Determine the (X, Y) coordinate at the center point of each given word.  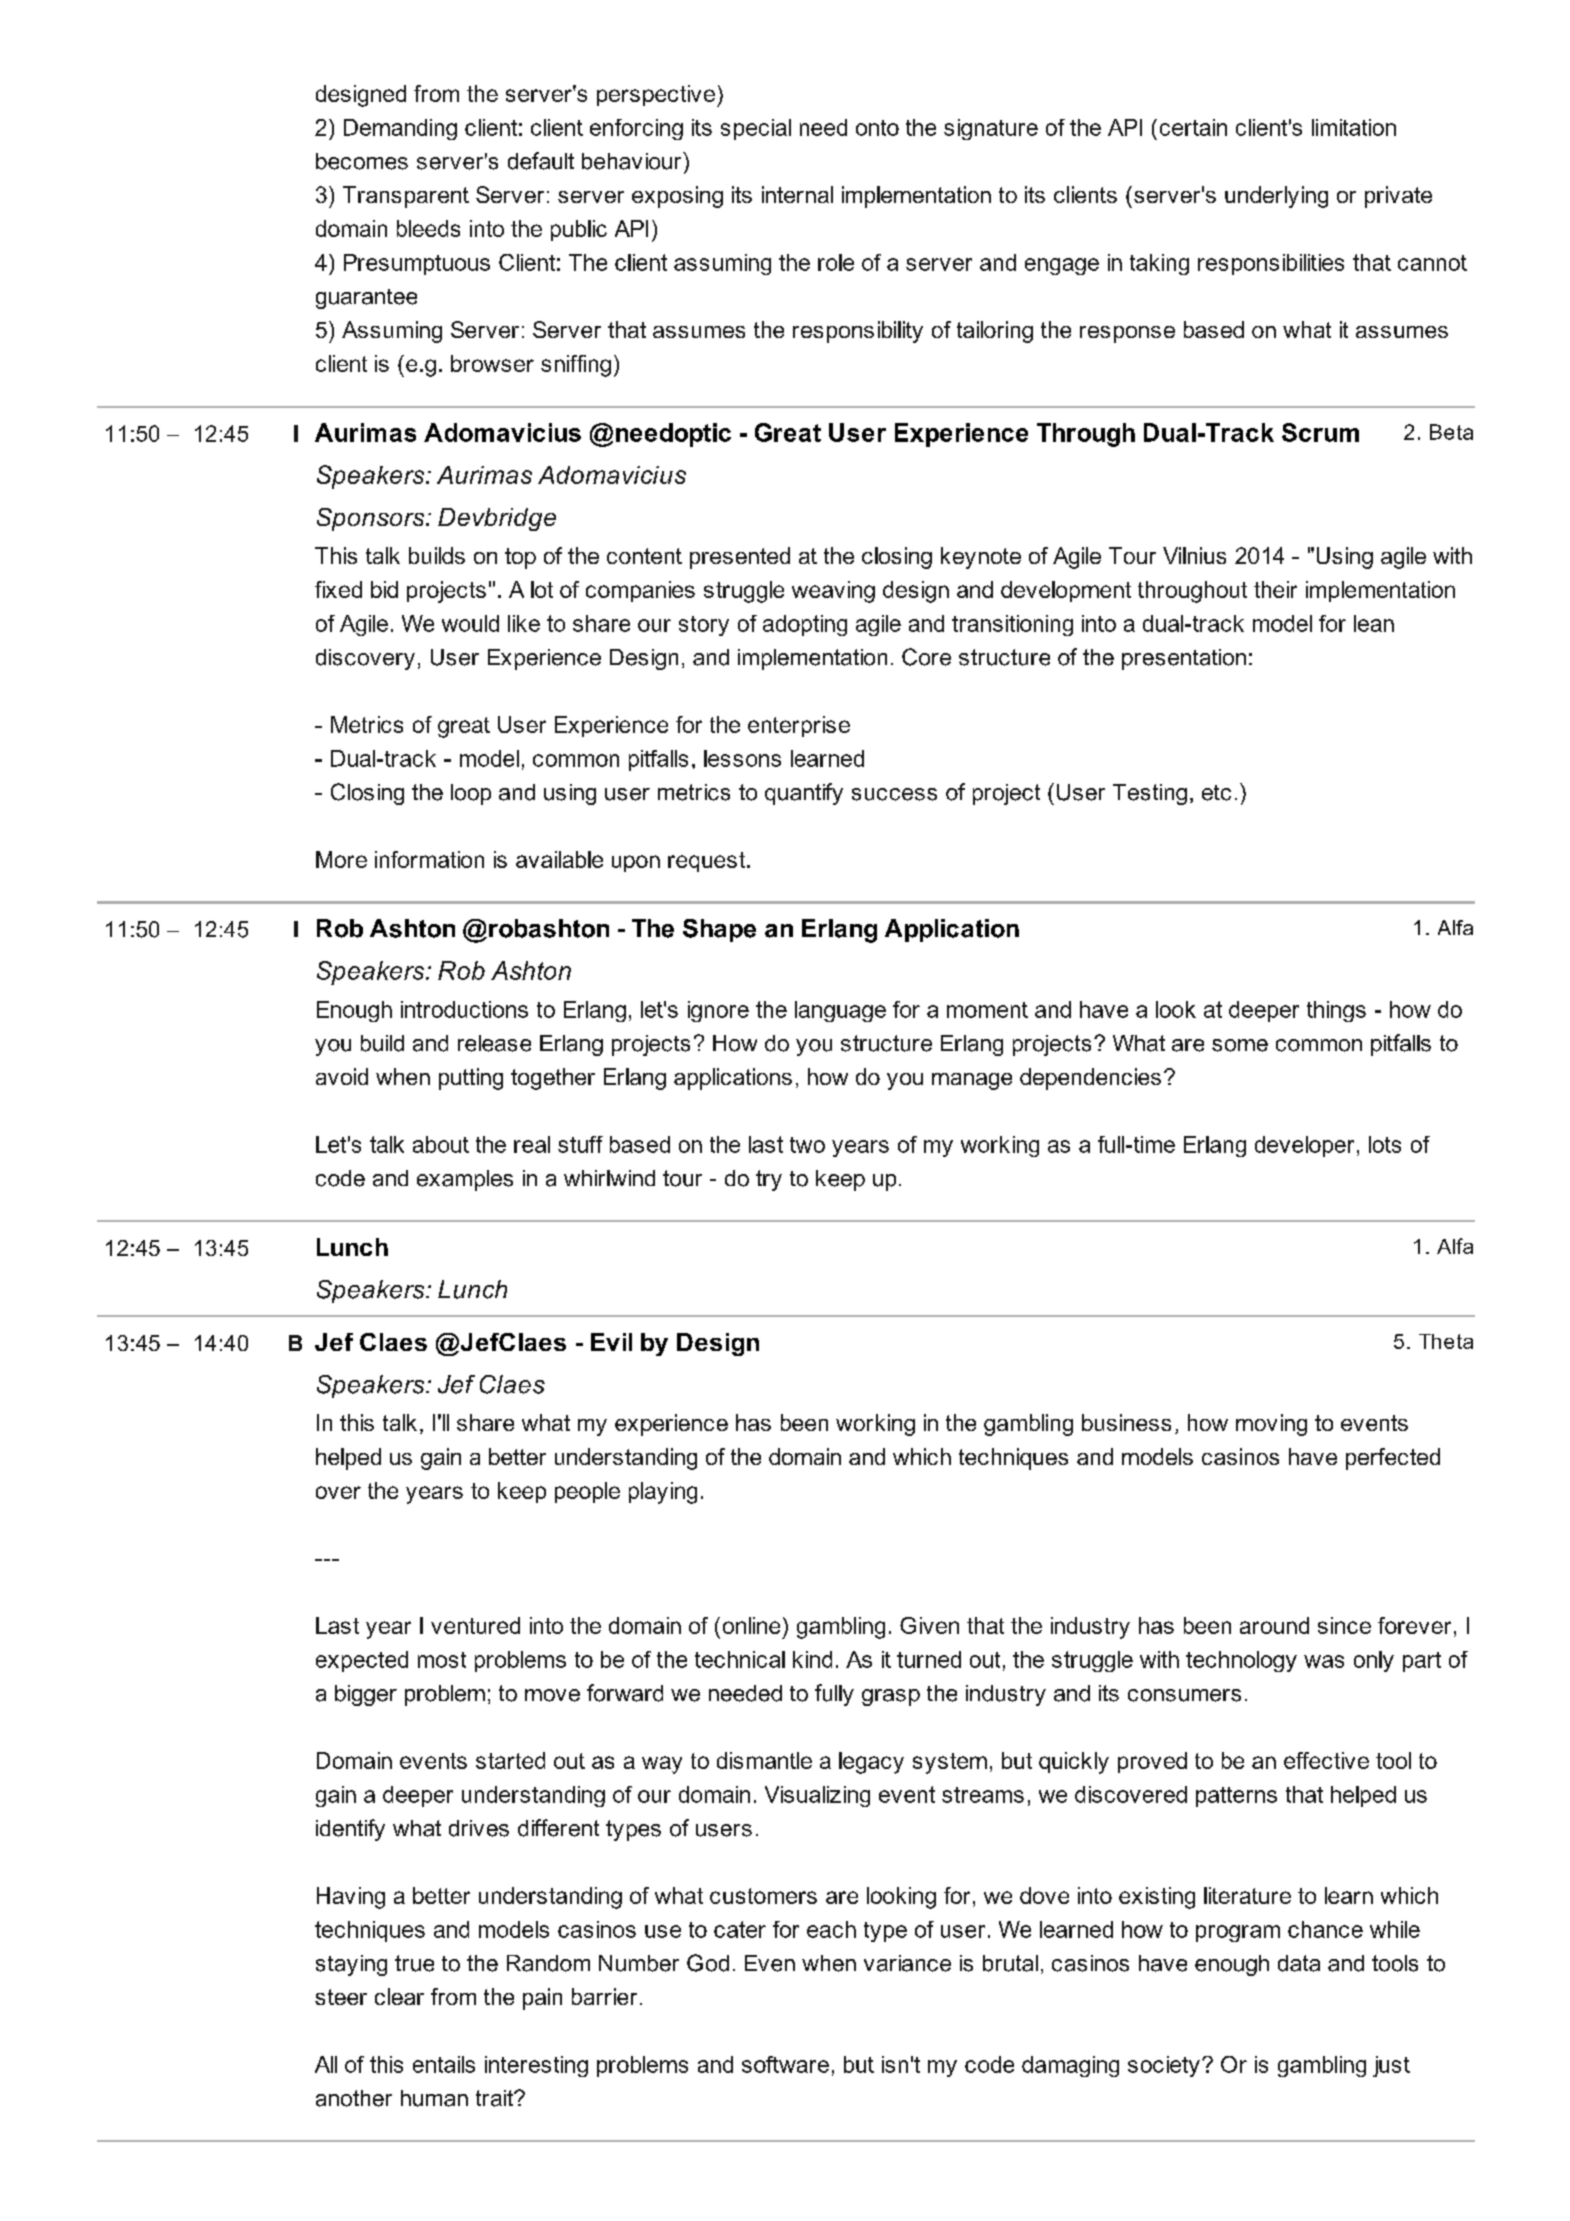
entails (444, 2064)
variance (907, 1963)
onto (877, 128)
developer (1304, 1146)
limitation (1354, 127)
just (1391, 2066)
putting (471, 1079)
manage (972, 1081)
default (541, 161)
